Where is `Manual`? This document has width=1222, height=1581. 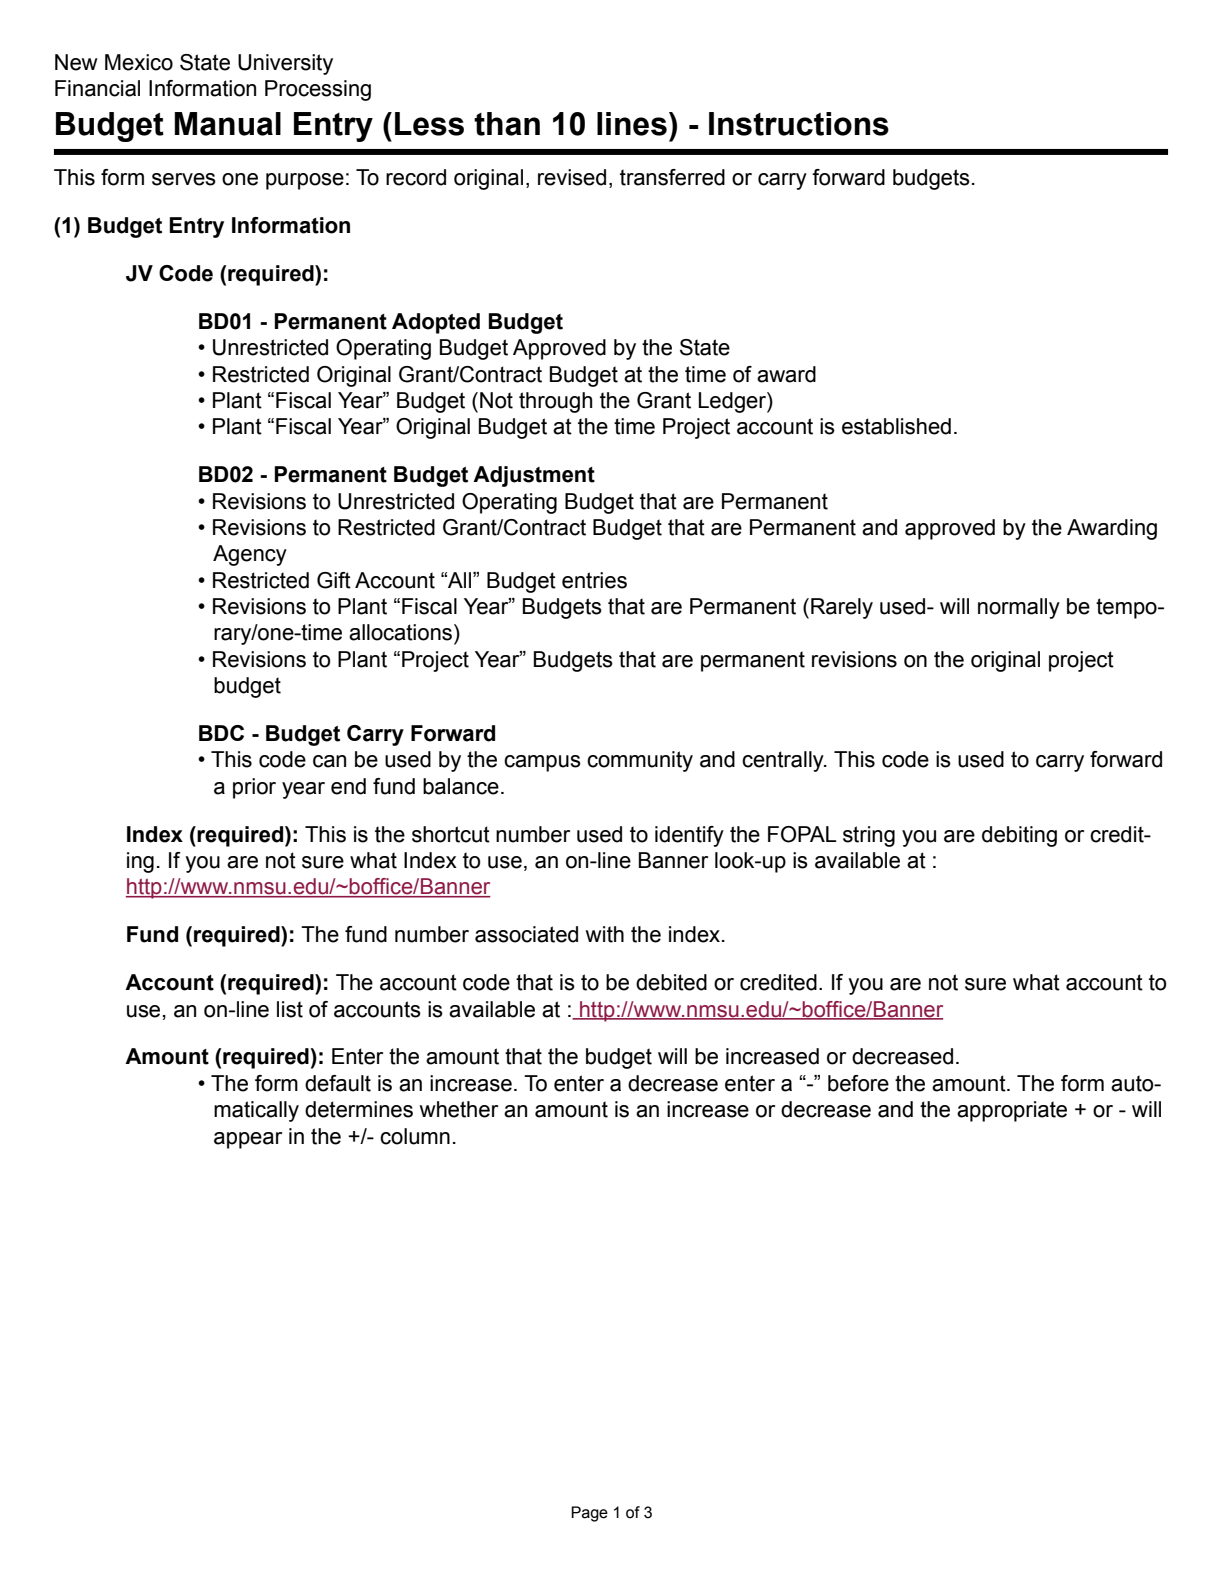 Manual is located at coordinates (227, 124).
